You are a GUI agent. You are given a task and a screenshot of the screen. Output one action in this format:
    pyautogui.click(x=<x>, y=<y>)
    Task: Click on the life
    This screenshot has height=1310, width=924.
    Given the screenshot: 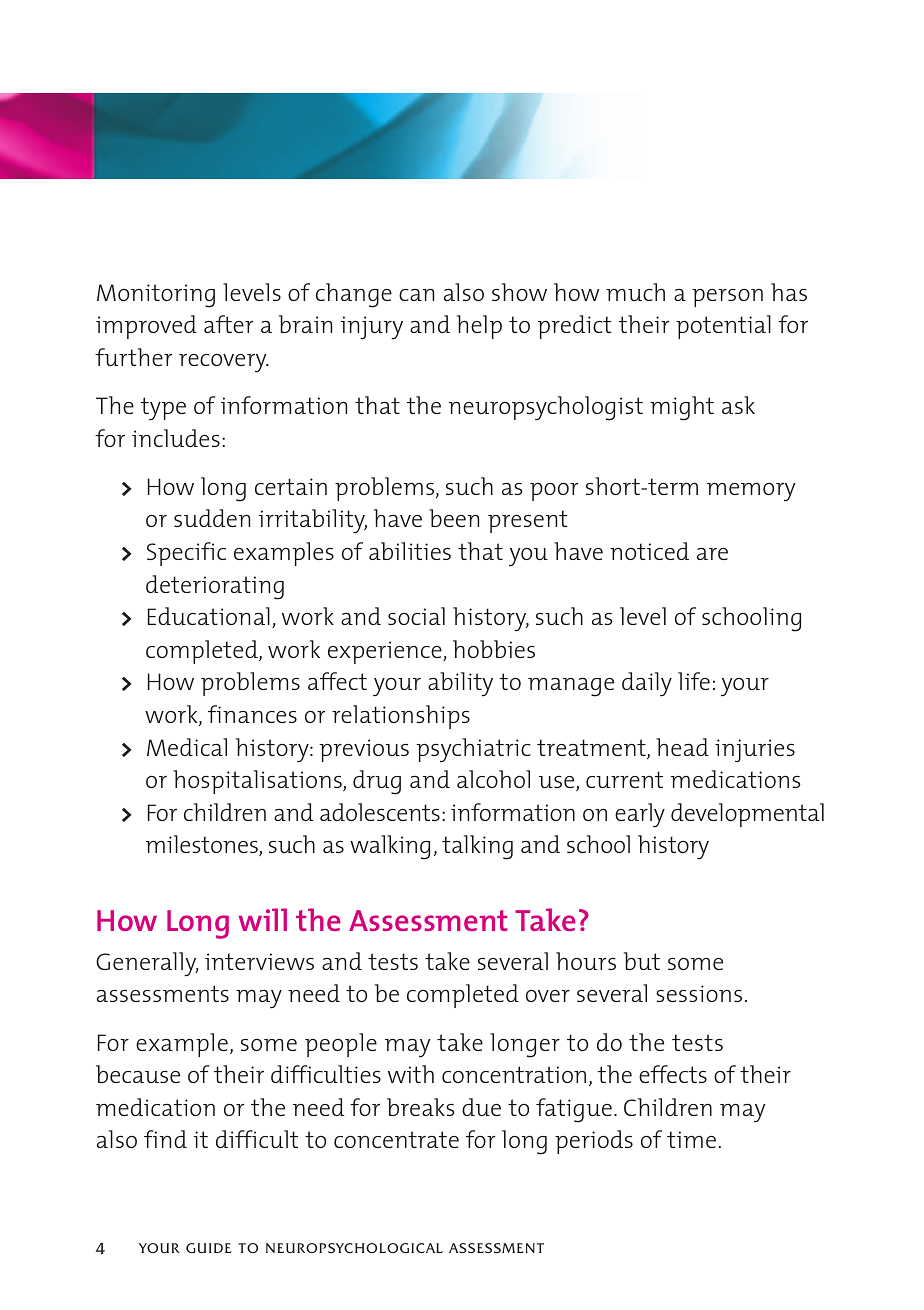 What is the action you would take?
    pyautogui.click(x=694, y=681)
